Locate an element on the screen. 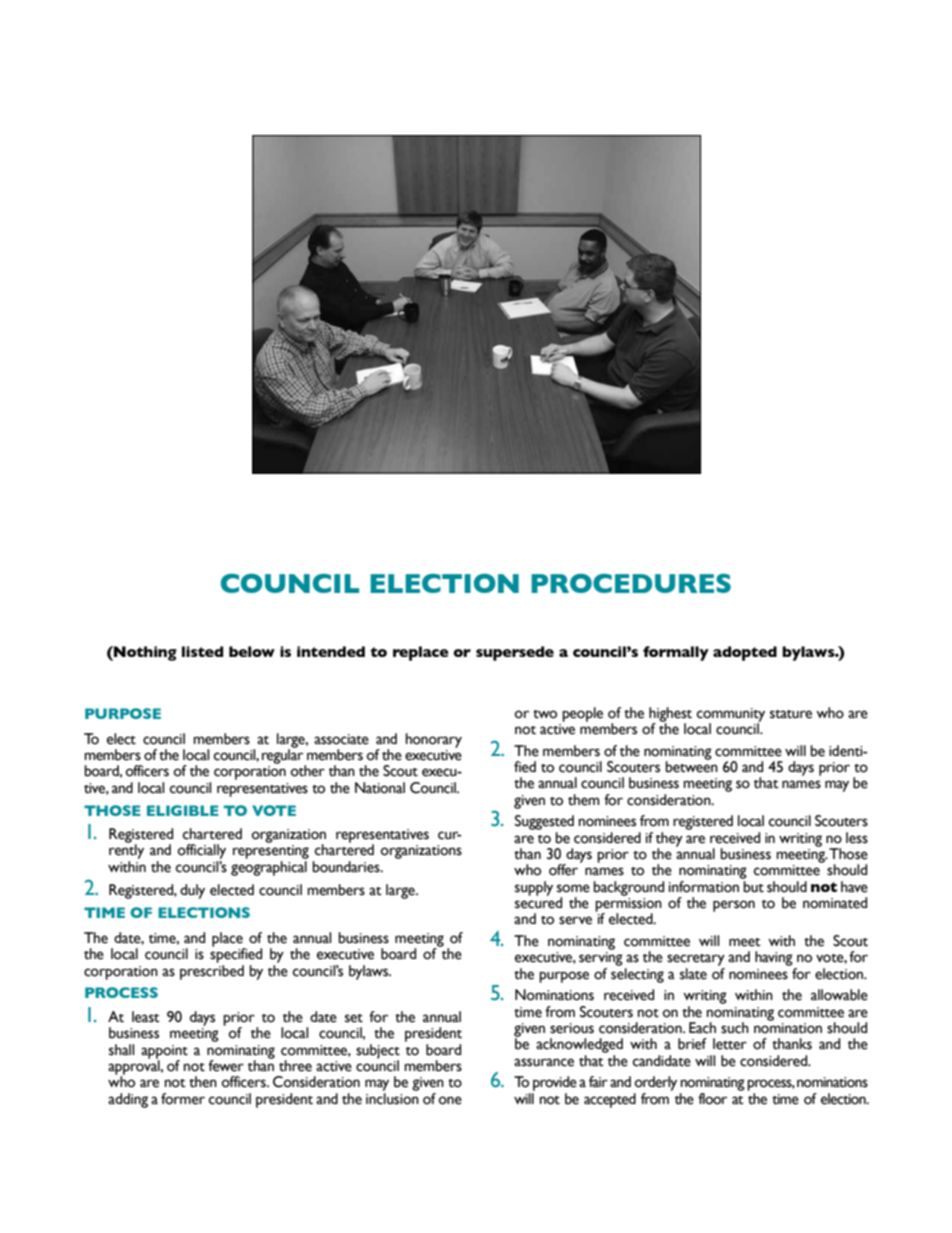 The image size is (952, 1233). PROCEDURES is located at coordinates (631, 583).
